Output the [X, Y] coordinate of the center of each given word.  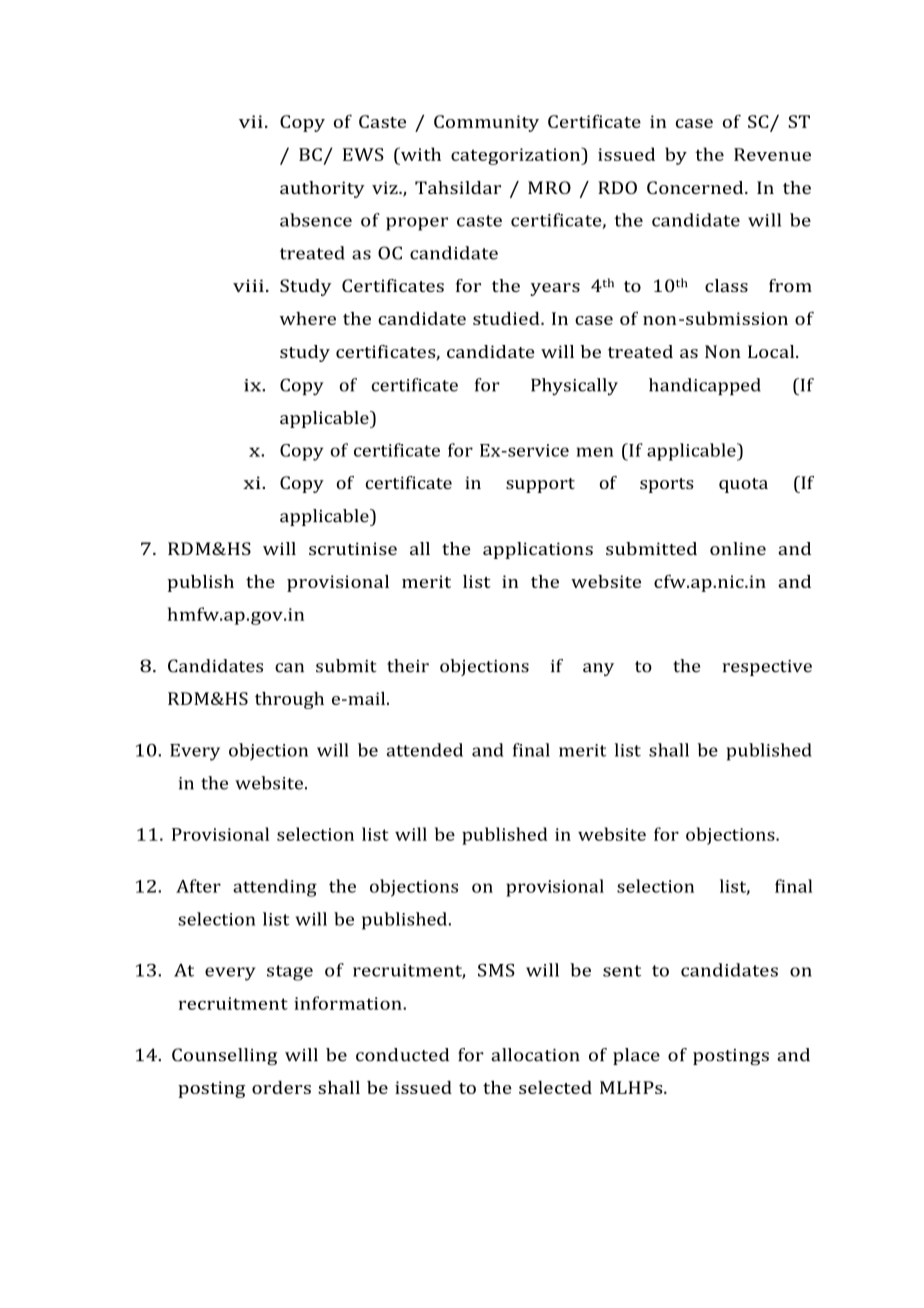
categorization [517, 156]
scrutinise [353, 548]
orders [281, 1087]
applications [538, 550]
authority [322, 189]
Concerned [696, 187]
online [738, 548]
